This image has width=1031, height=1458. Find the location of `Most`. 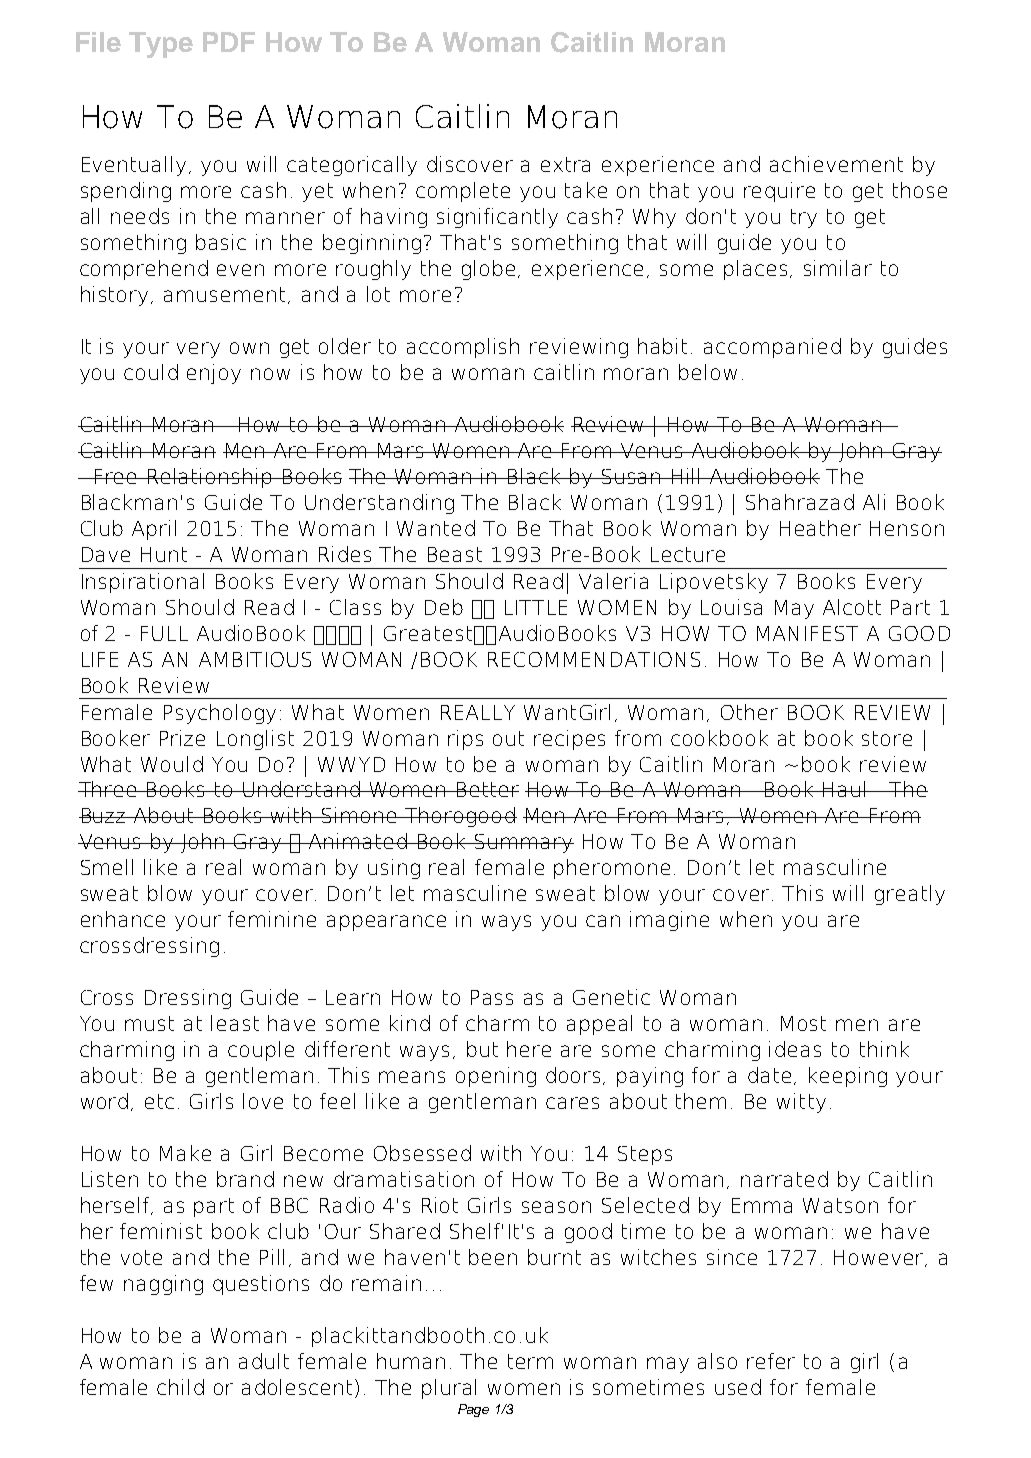

Most is located at coordinates (803, 1023).
